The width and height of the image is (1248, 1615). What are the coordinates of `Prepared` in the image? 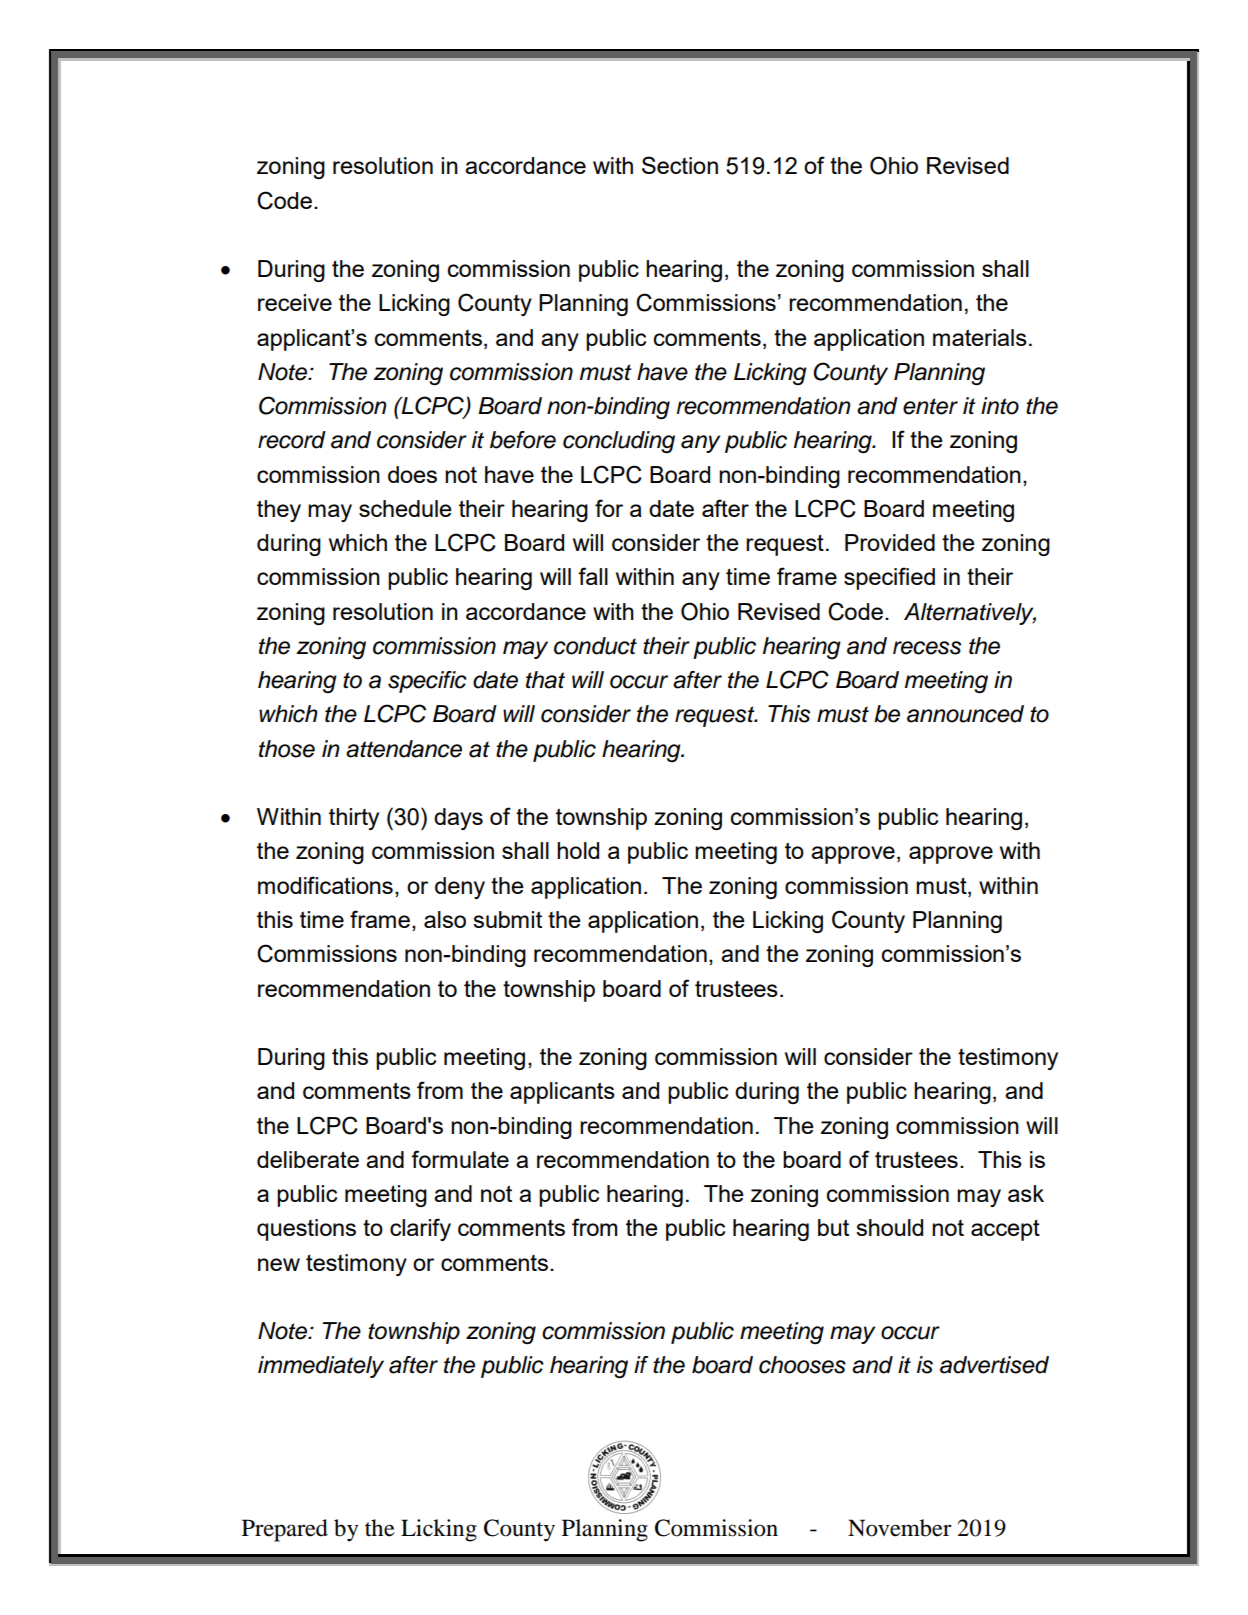 It's located at (285, 1530).
